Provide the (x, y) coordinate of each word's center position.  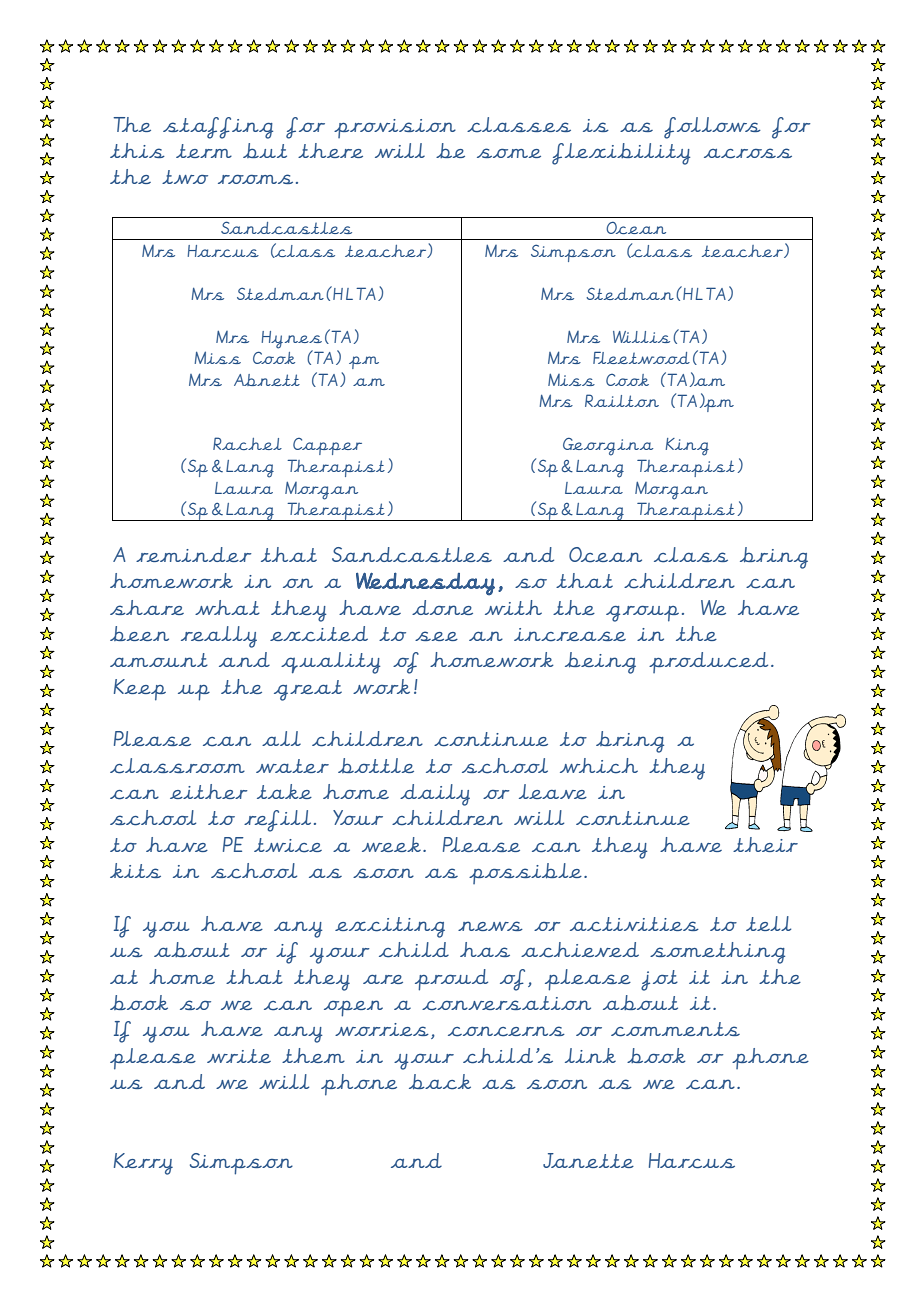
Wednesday (425, 584)
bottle (376, 765)
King (687, 447)
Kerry (143, 1164)
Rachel (247, 443)
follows (712, 128)
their (765, 844)
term (204, 151)
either (209, 791)
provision (395, 128)
